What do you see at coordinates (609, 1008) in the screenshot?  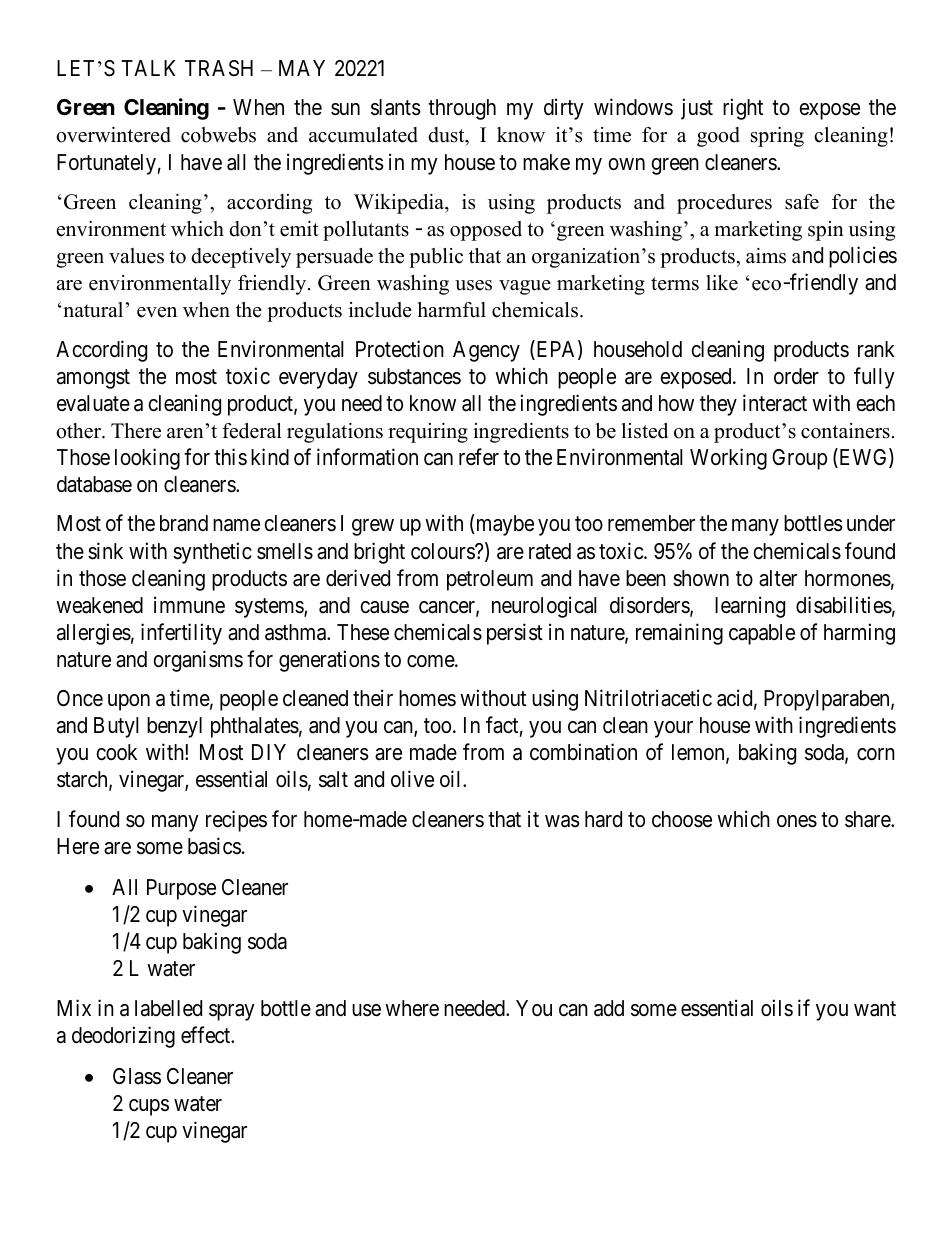 I see `add` at bounding box center [609, 1008].
